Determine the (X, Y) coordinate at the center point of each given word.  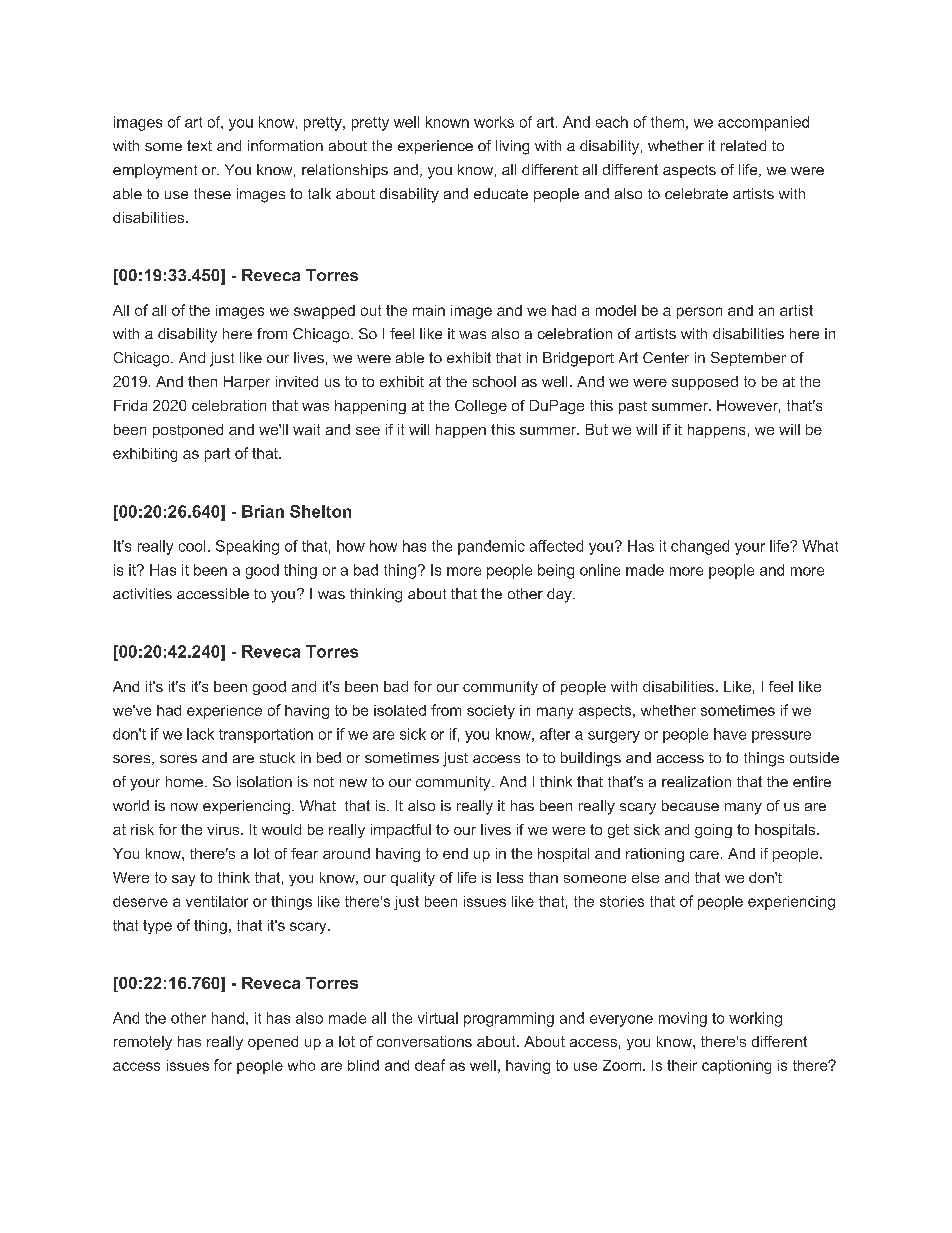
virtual (438, 1018)
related (743, 145)
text (199, 145)
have (730, 734)
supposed (705, 383)
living (512, 147)
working (755, 1019)
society (491, 712)
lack (200, 734)
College (481, 407)
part (217, 455)
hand (228, 1018)
